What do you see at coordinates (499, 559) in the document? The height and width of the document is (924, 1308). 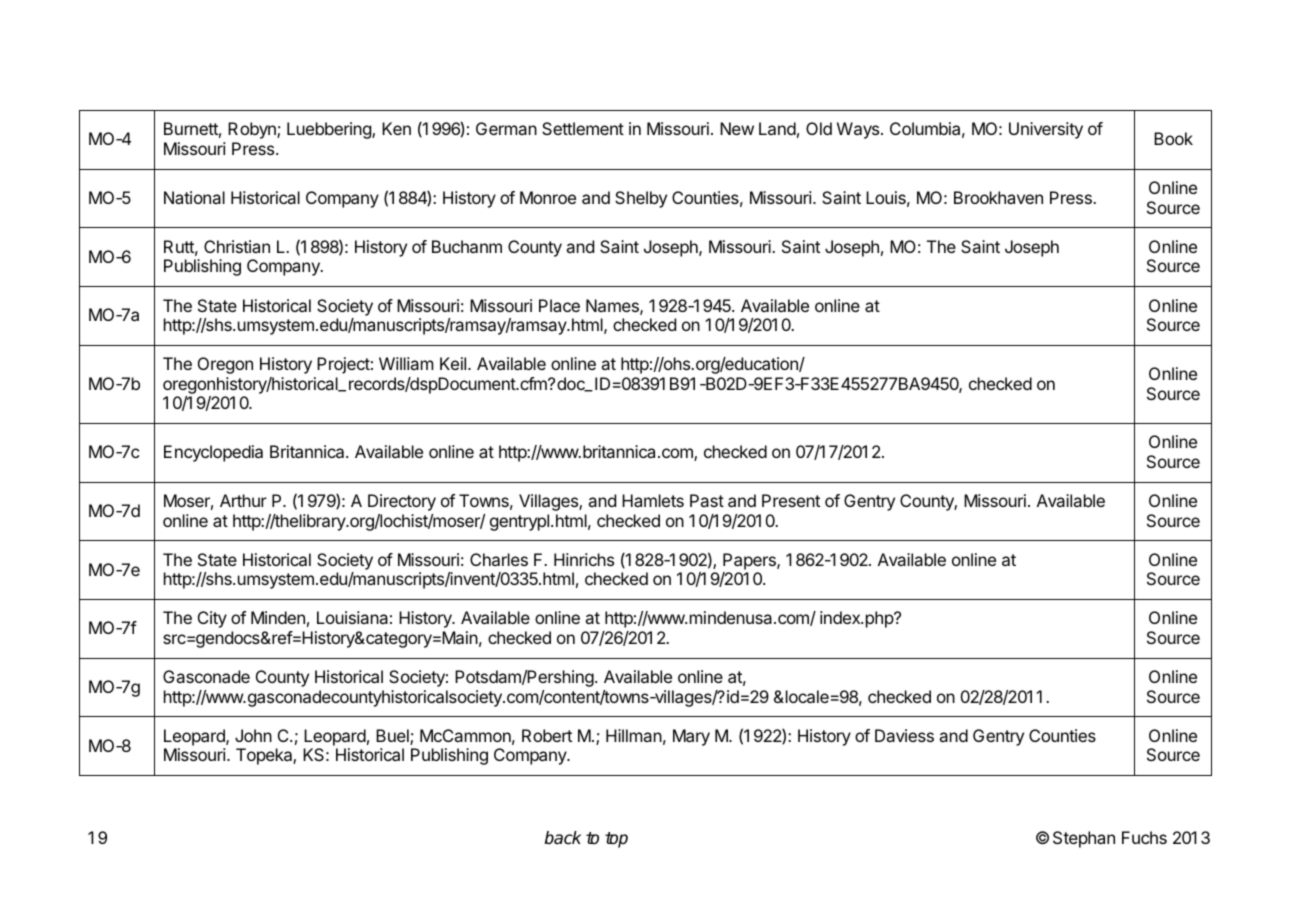 I see `Charles` at bounding box center [499, 559].
